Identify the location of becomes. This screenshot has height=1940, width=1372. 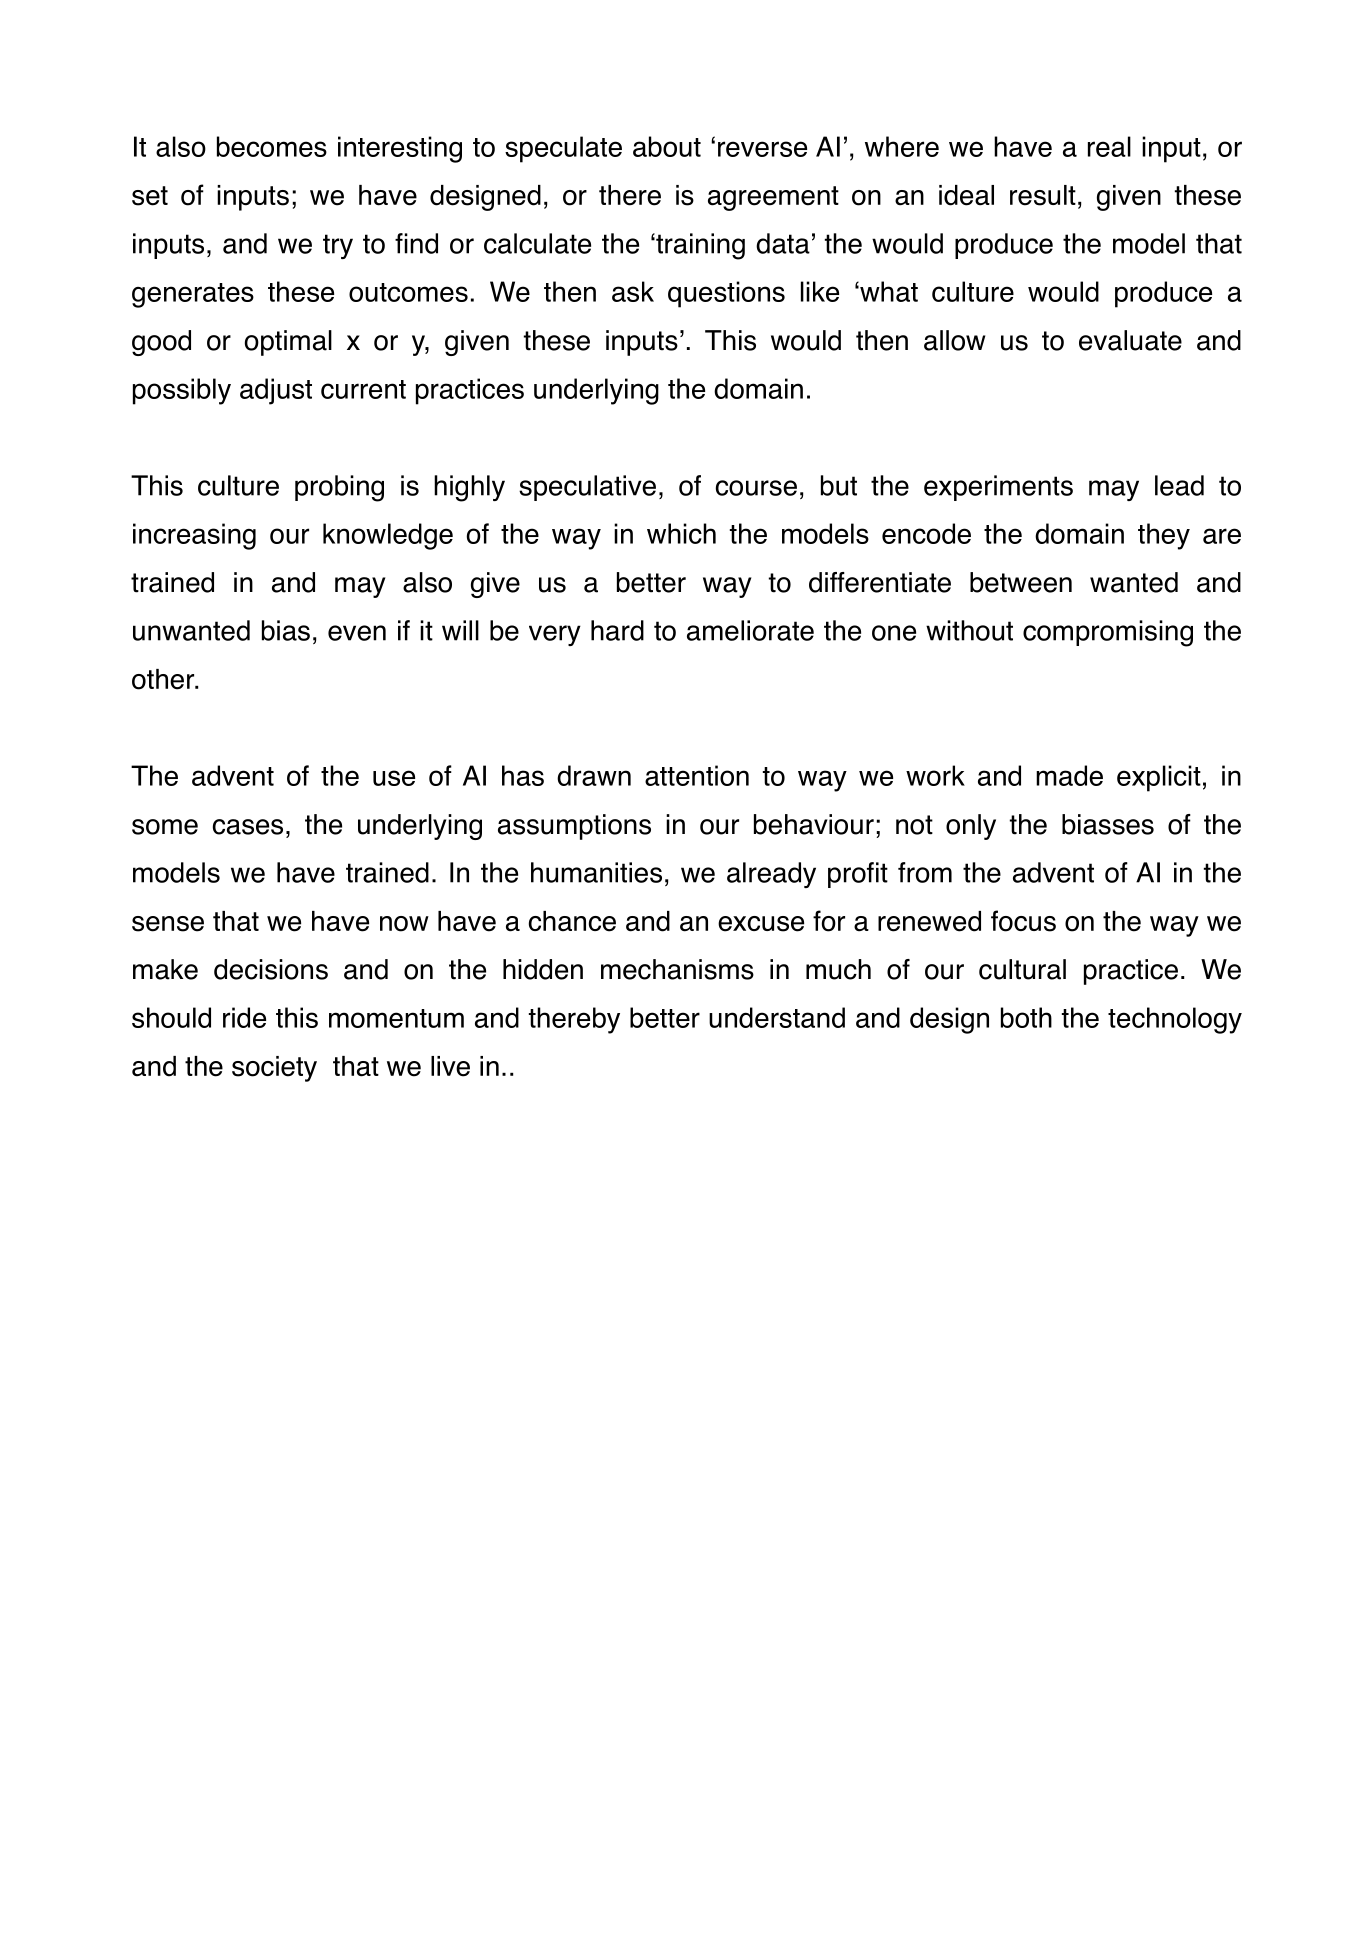
(272, 146).
